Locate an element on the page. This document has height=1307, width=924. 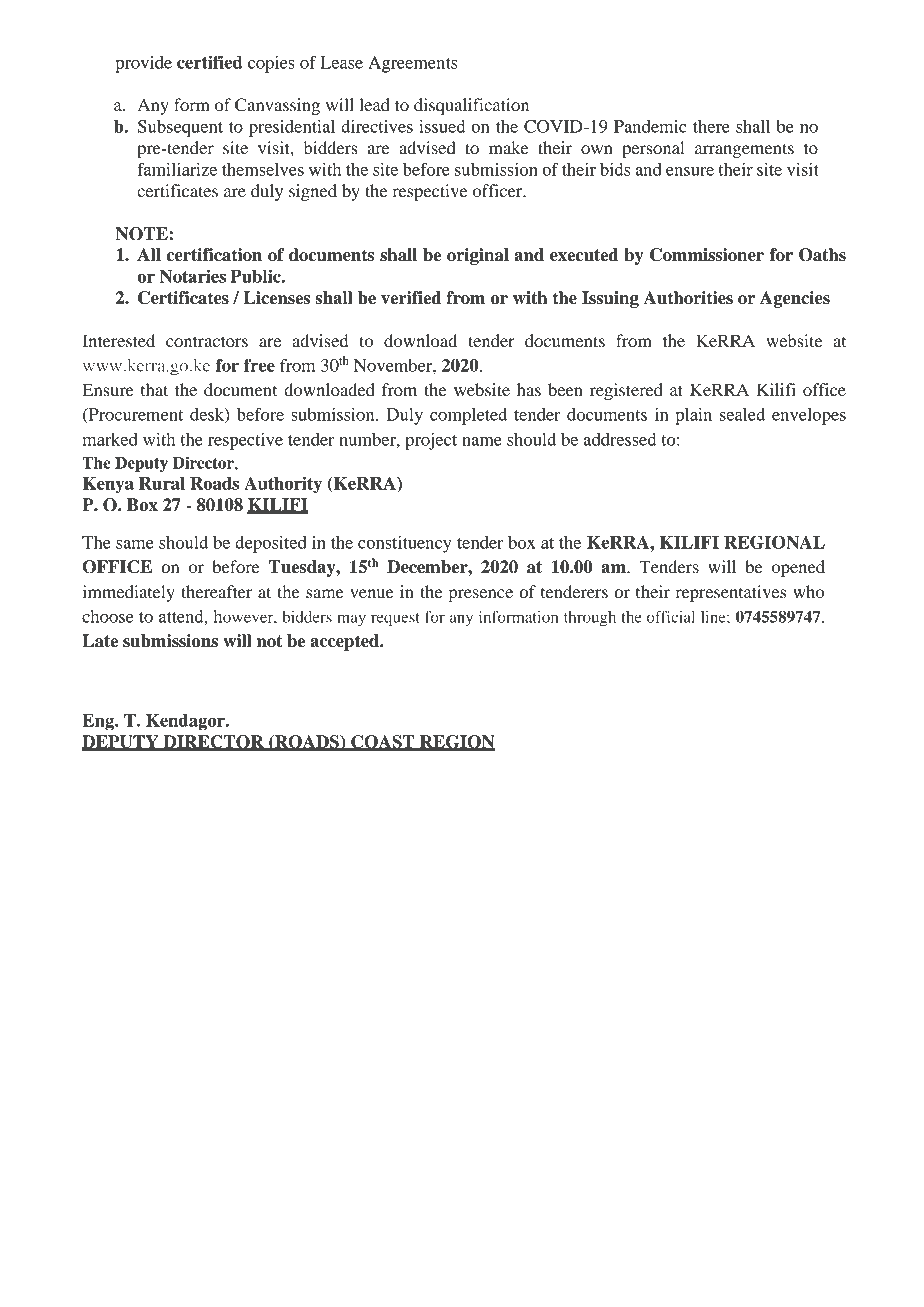
arrangements is located at coordinates (744, 150).
